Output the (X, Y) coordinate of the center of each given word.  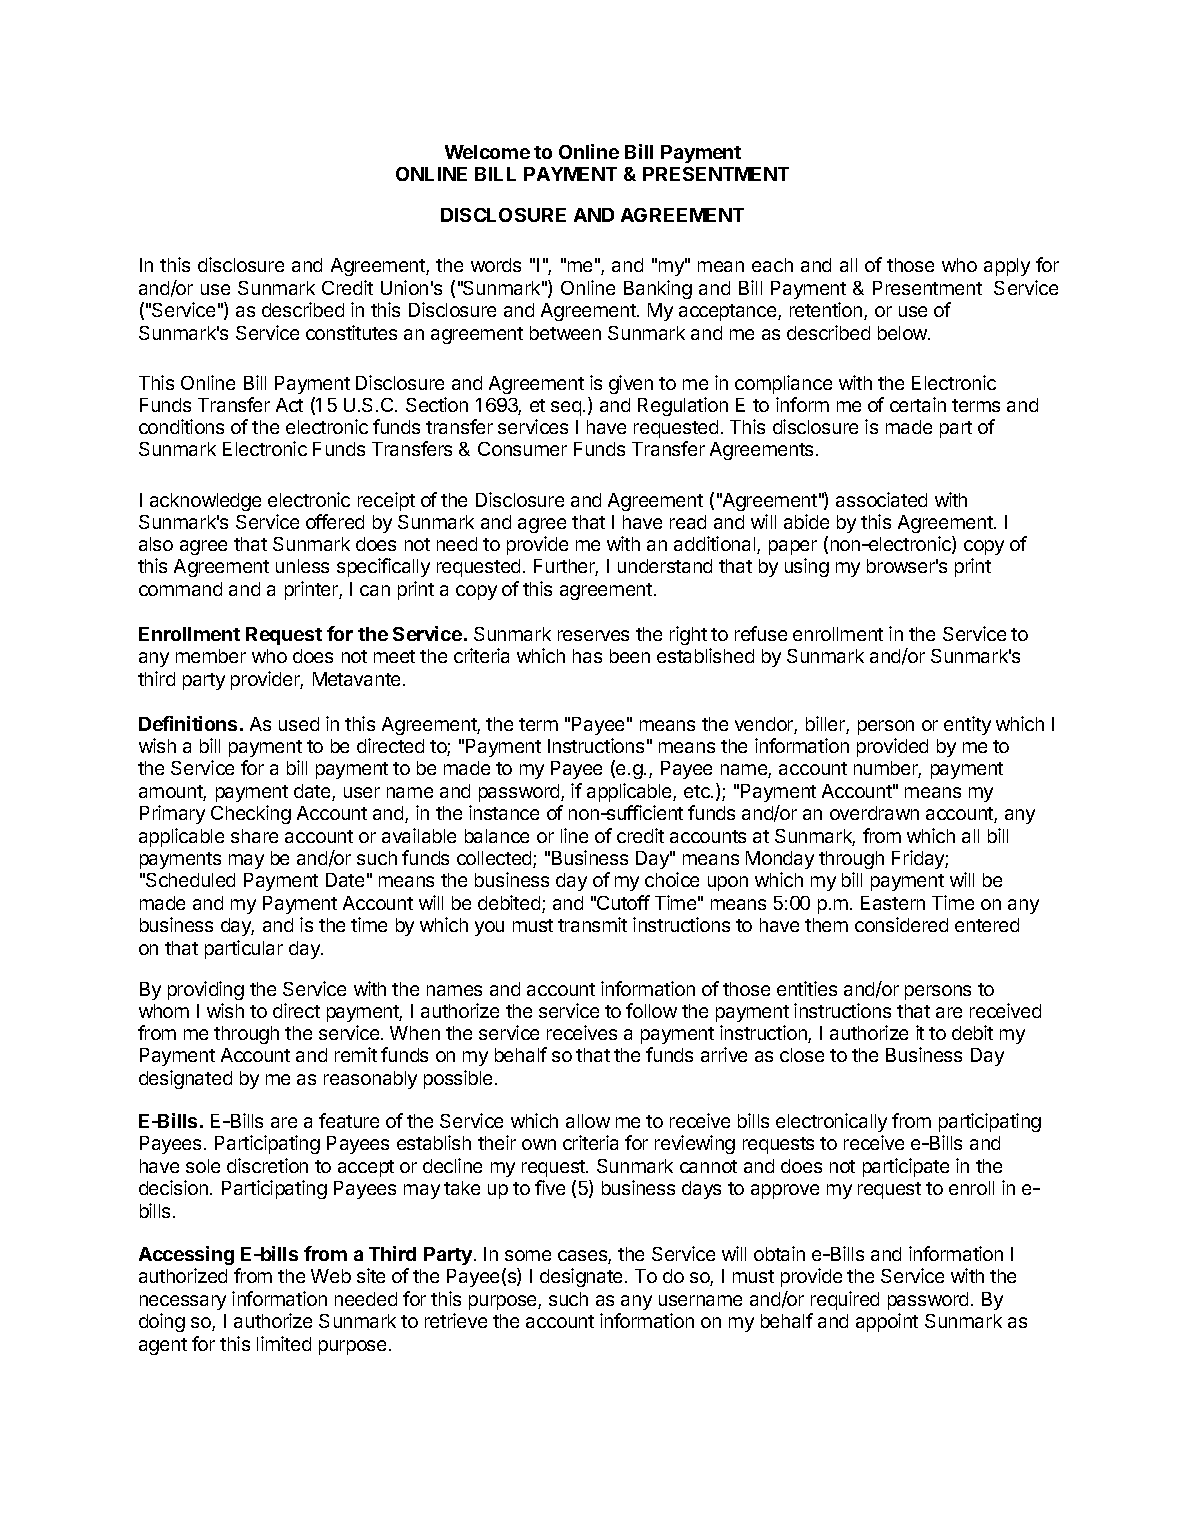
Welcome (487, 152)
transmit (592, 924)
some (528, 1255)
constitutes (351, 332)
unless (302, 566)
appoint (887, 1322)
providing (206, 990)
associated (881, 499)
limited (284, 1343)
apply (1007, 267)
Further (566, 567)
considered (901, 924)
